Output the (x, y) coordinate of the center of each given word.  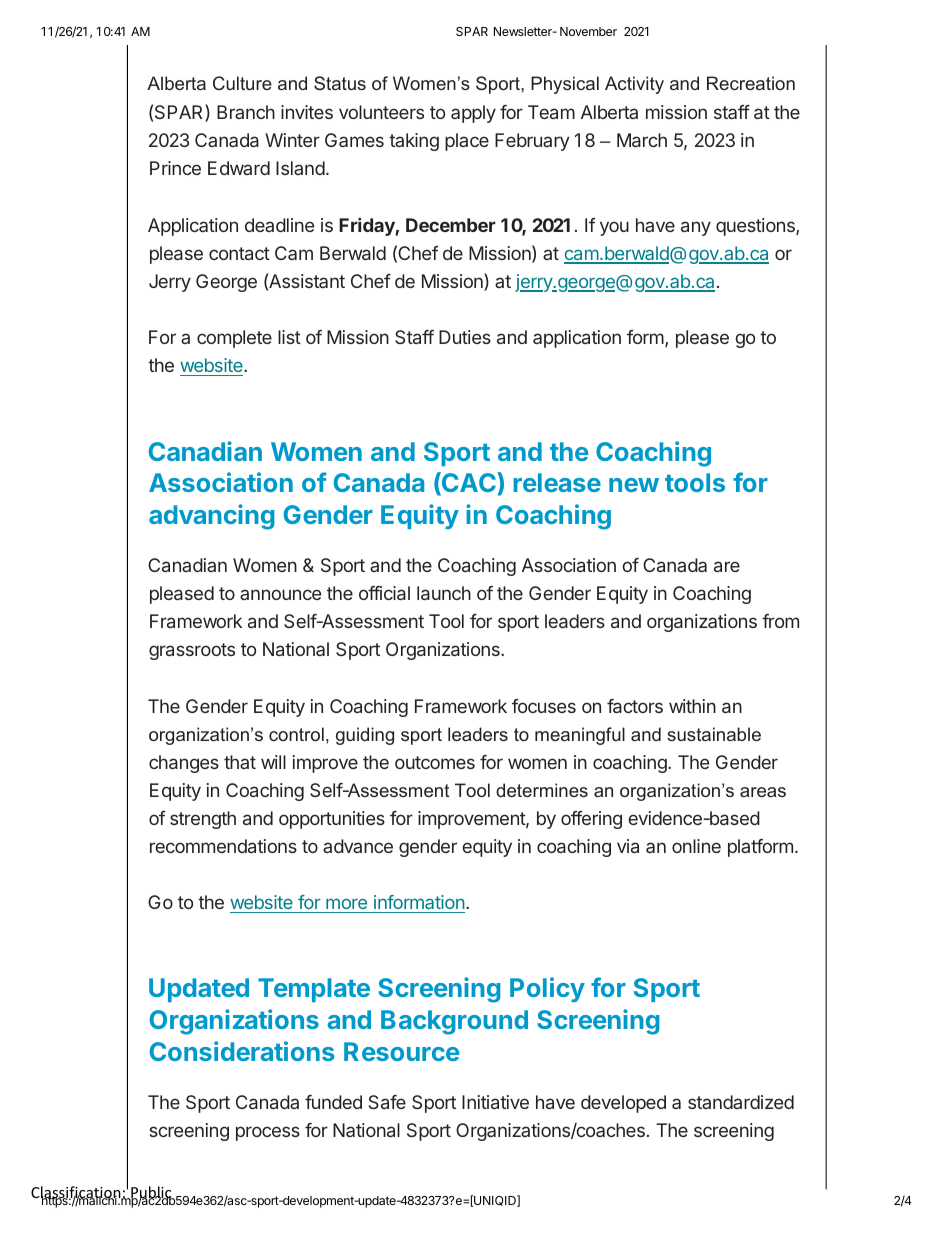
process (268, 1133)
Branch (246, 112)
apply (473, 114)
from (780, 621)
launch (444, 593)
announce (280, 594)
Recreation (751, 83)
